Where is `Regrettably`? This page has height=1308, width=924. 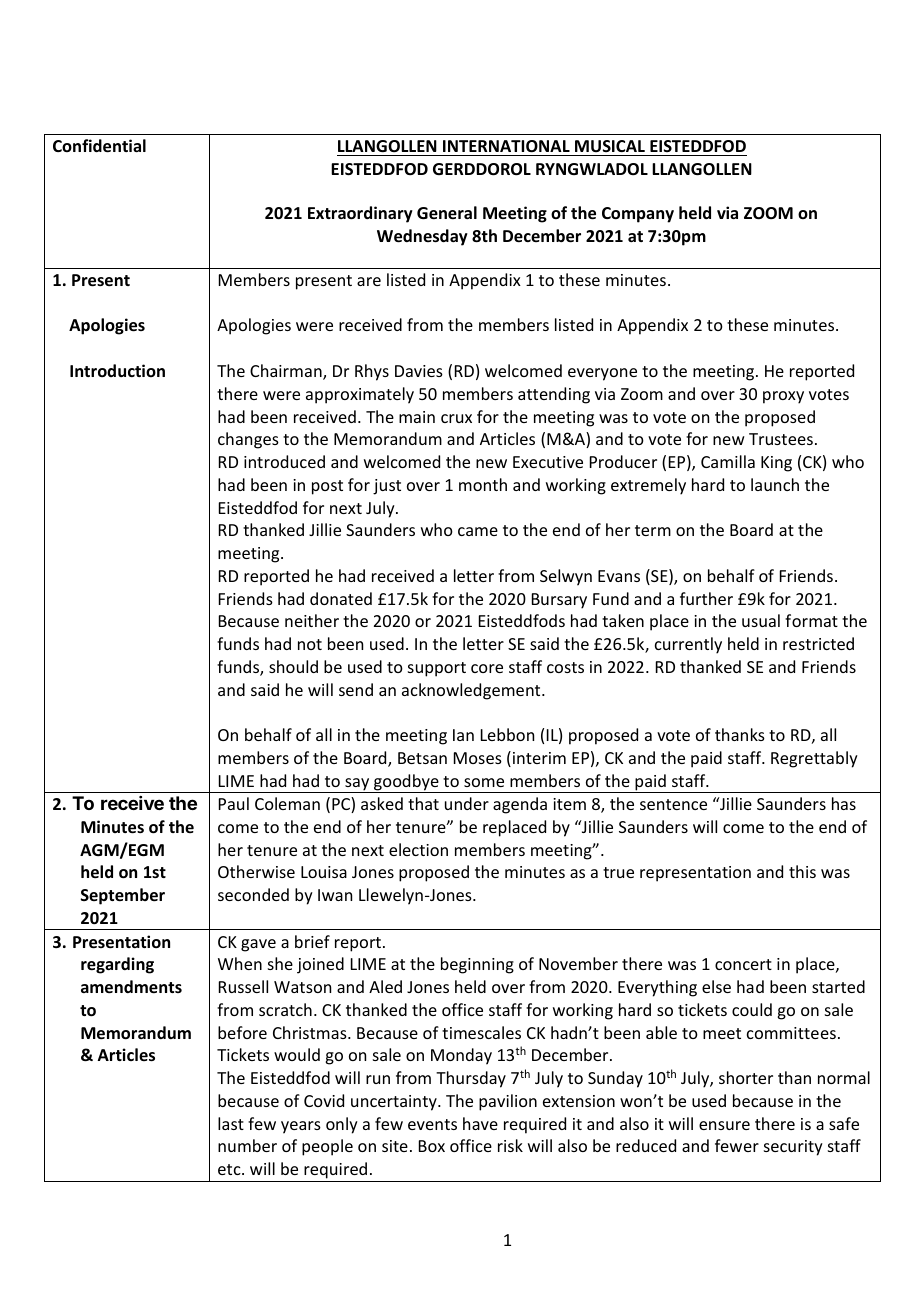 Regrettably is located at coordinates (814, 759).
